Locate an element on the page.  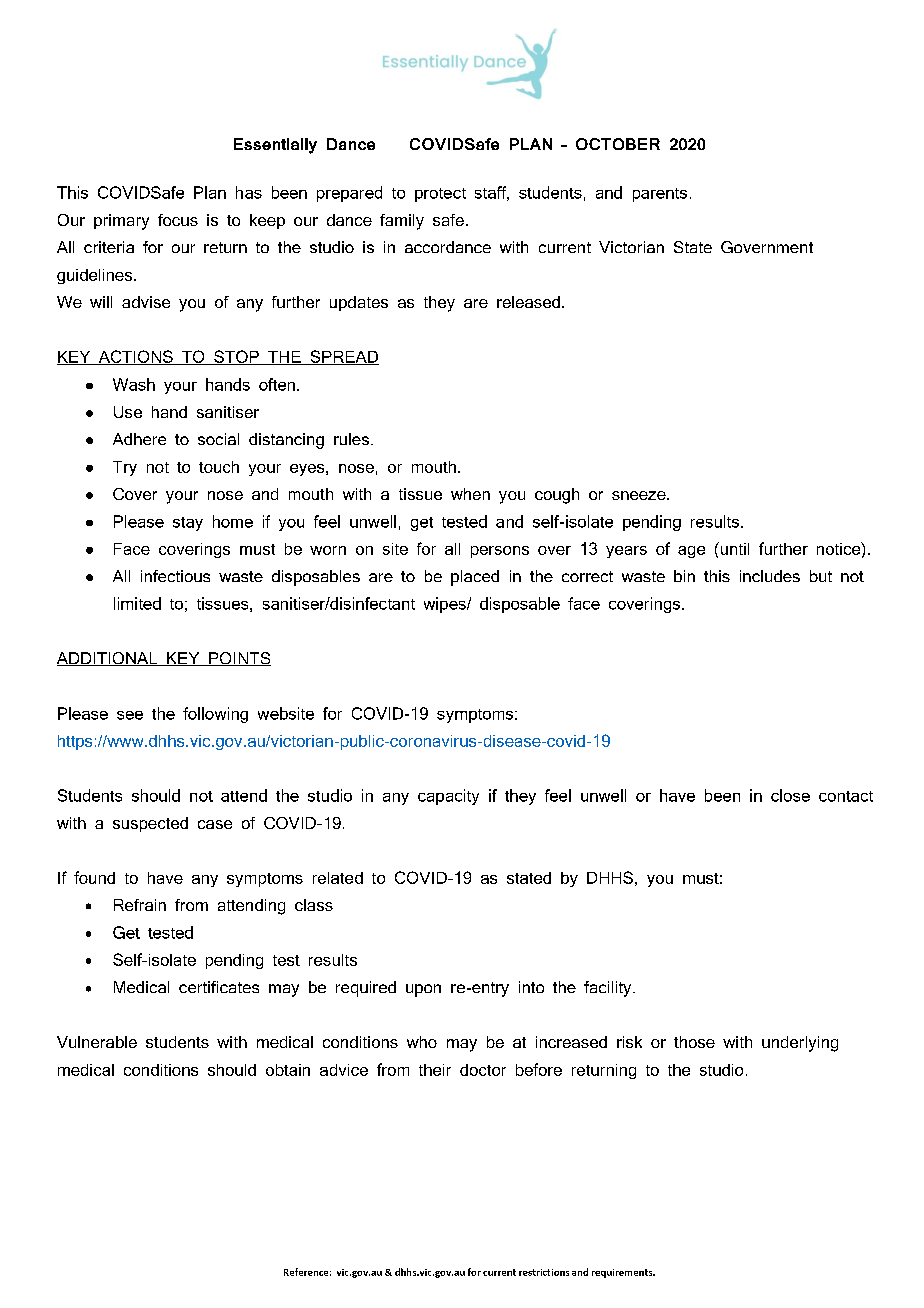
obtain is located at coordinates (288, 1070).
